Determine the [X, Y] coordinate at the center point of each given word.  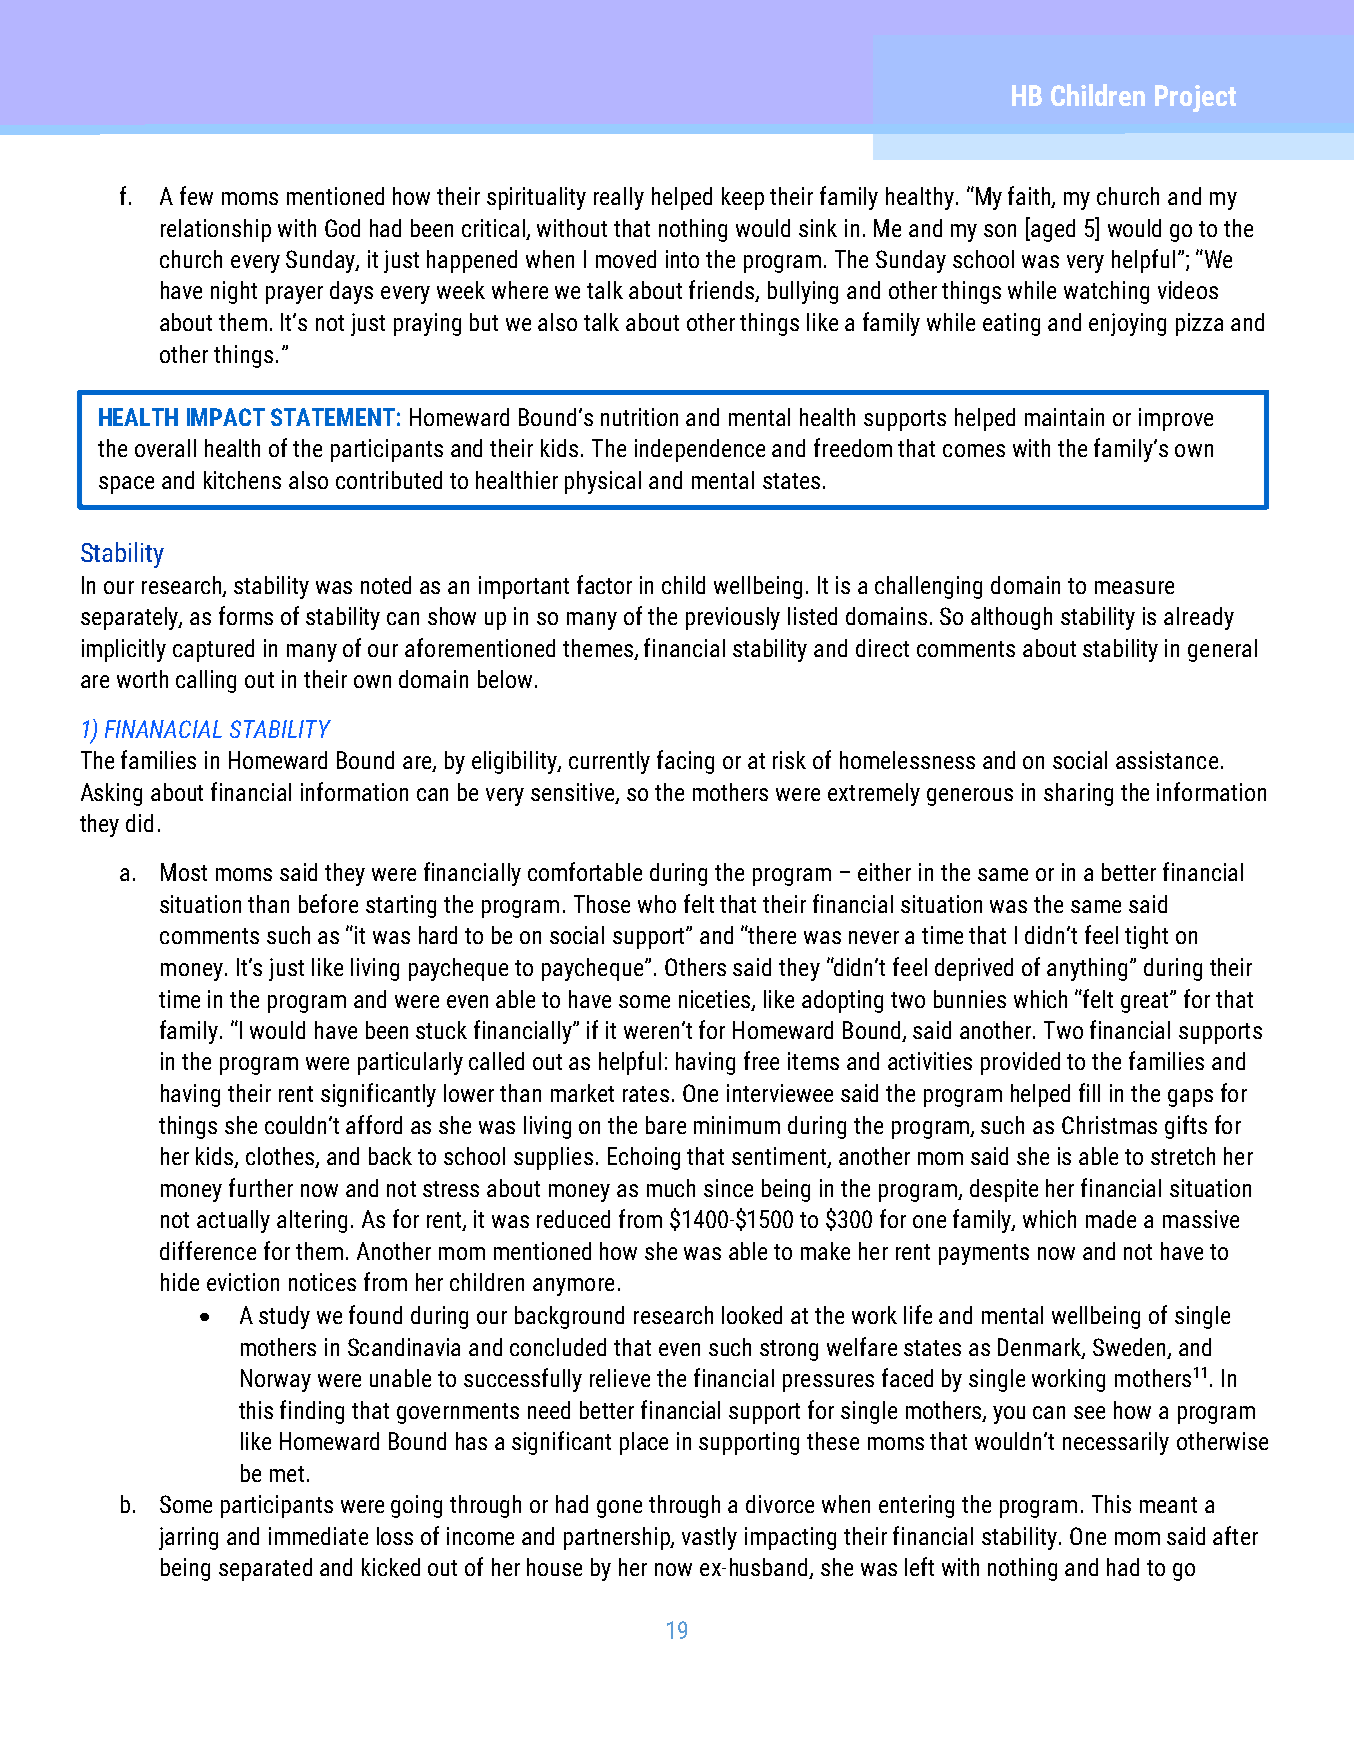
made [1111, 1219]
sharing [1078, 794]
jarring [188, 1538]
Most [184, 872]
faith [1030, 197]
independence [700, 450]
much [671, 1188]
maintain [1064, 417]
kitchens [242, 480]
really [619, 198]
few [196, 195]
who [657, 904]
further [261, 1187]
